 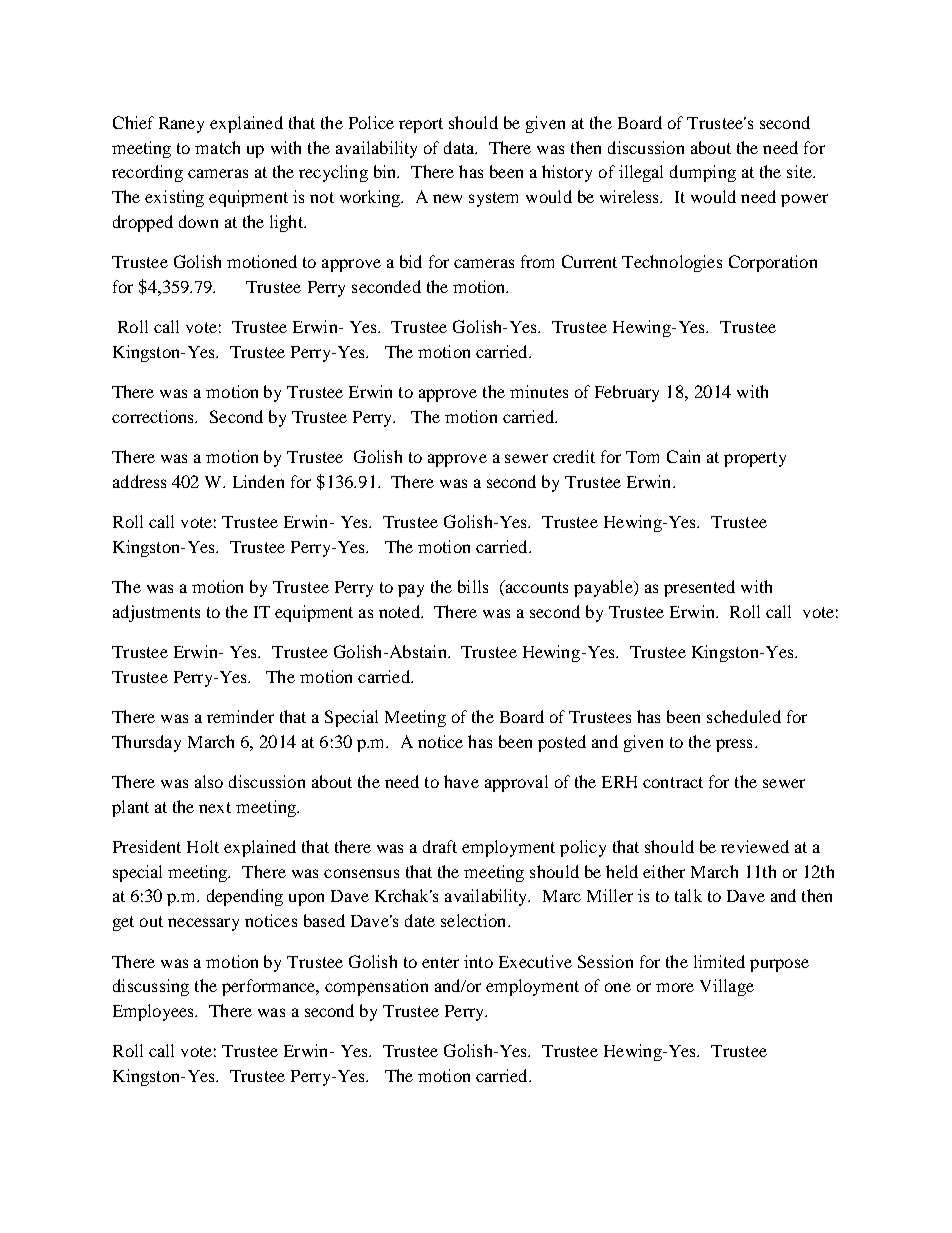 What do you see at coordinates (627, 393) in the screenshot?
I see `February` at bounding box center [627, 393].
